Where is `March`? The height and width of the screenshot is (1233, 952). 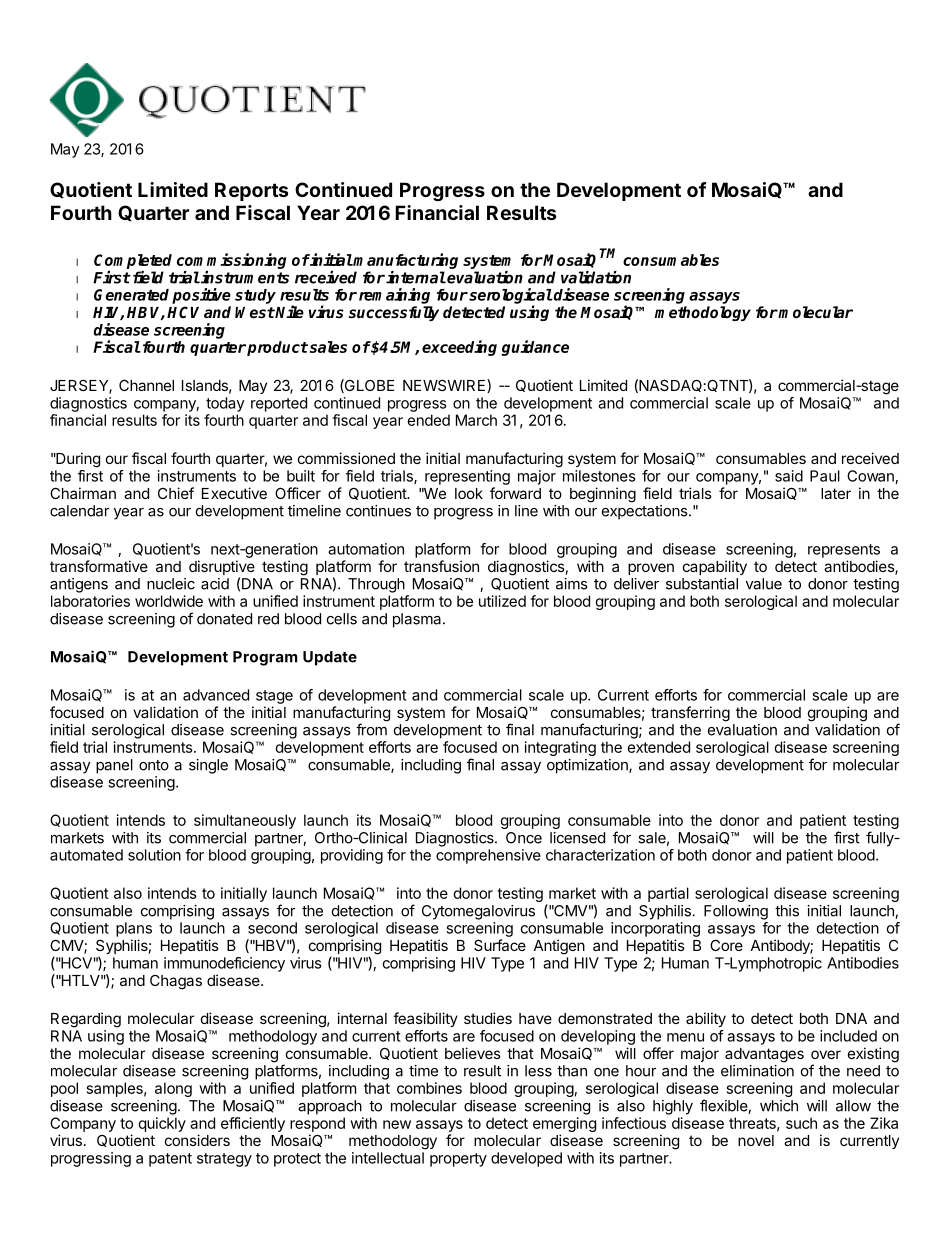
March is located at coordinates (476, 420).
